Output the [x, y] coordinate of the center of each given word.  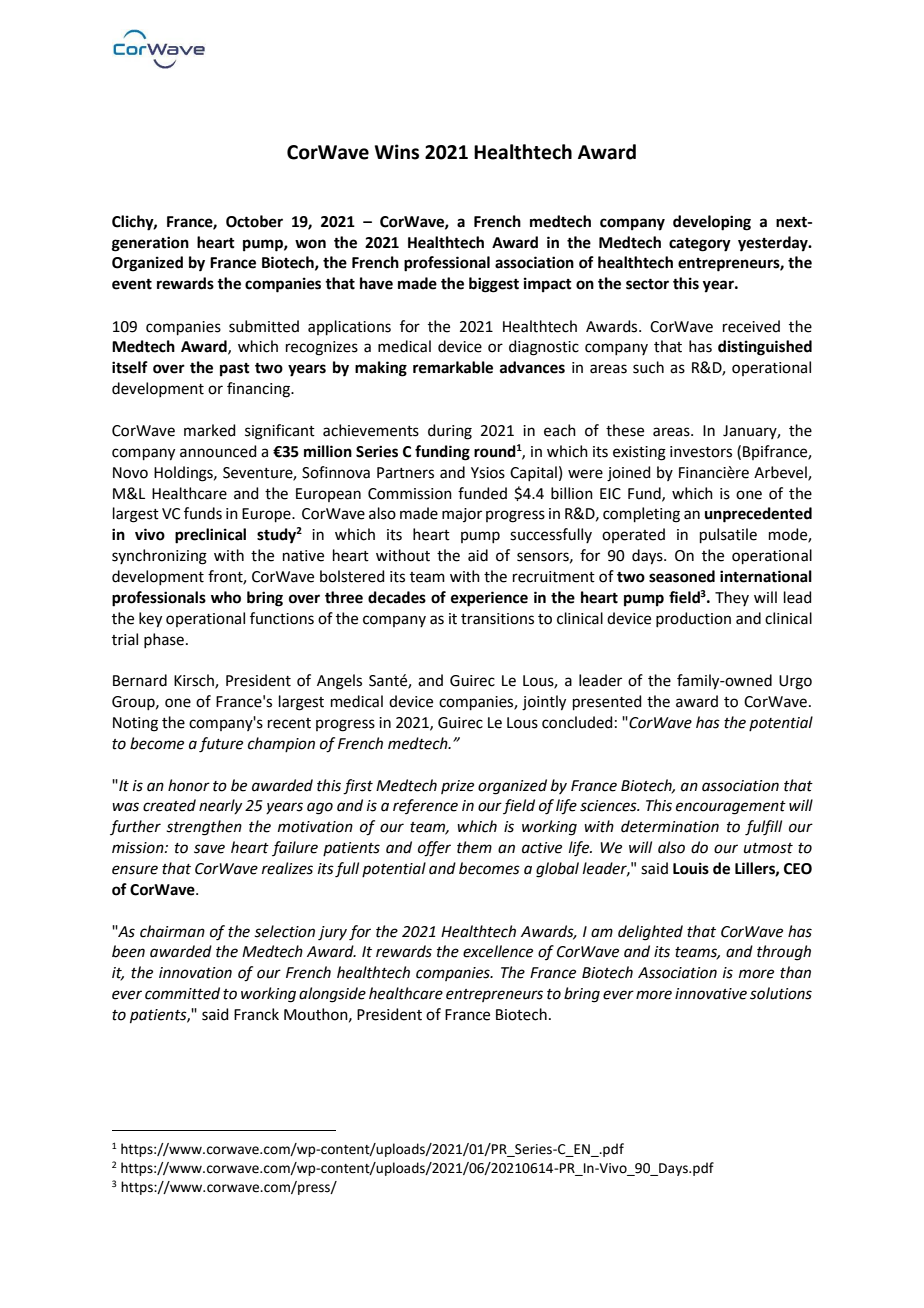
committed [182, 993]
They [732, 598]
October [254, 221]
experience [489, 599]
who [226, 597]
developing [712, 223]
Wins [396, 152]
